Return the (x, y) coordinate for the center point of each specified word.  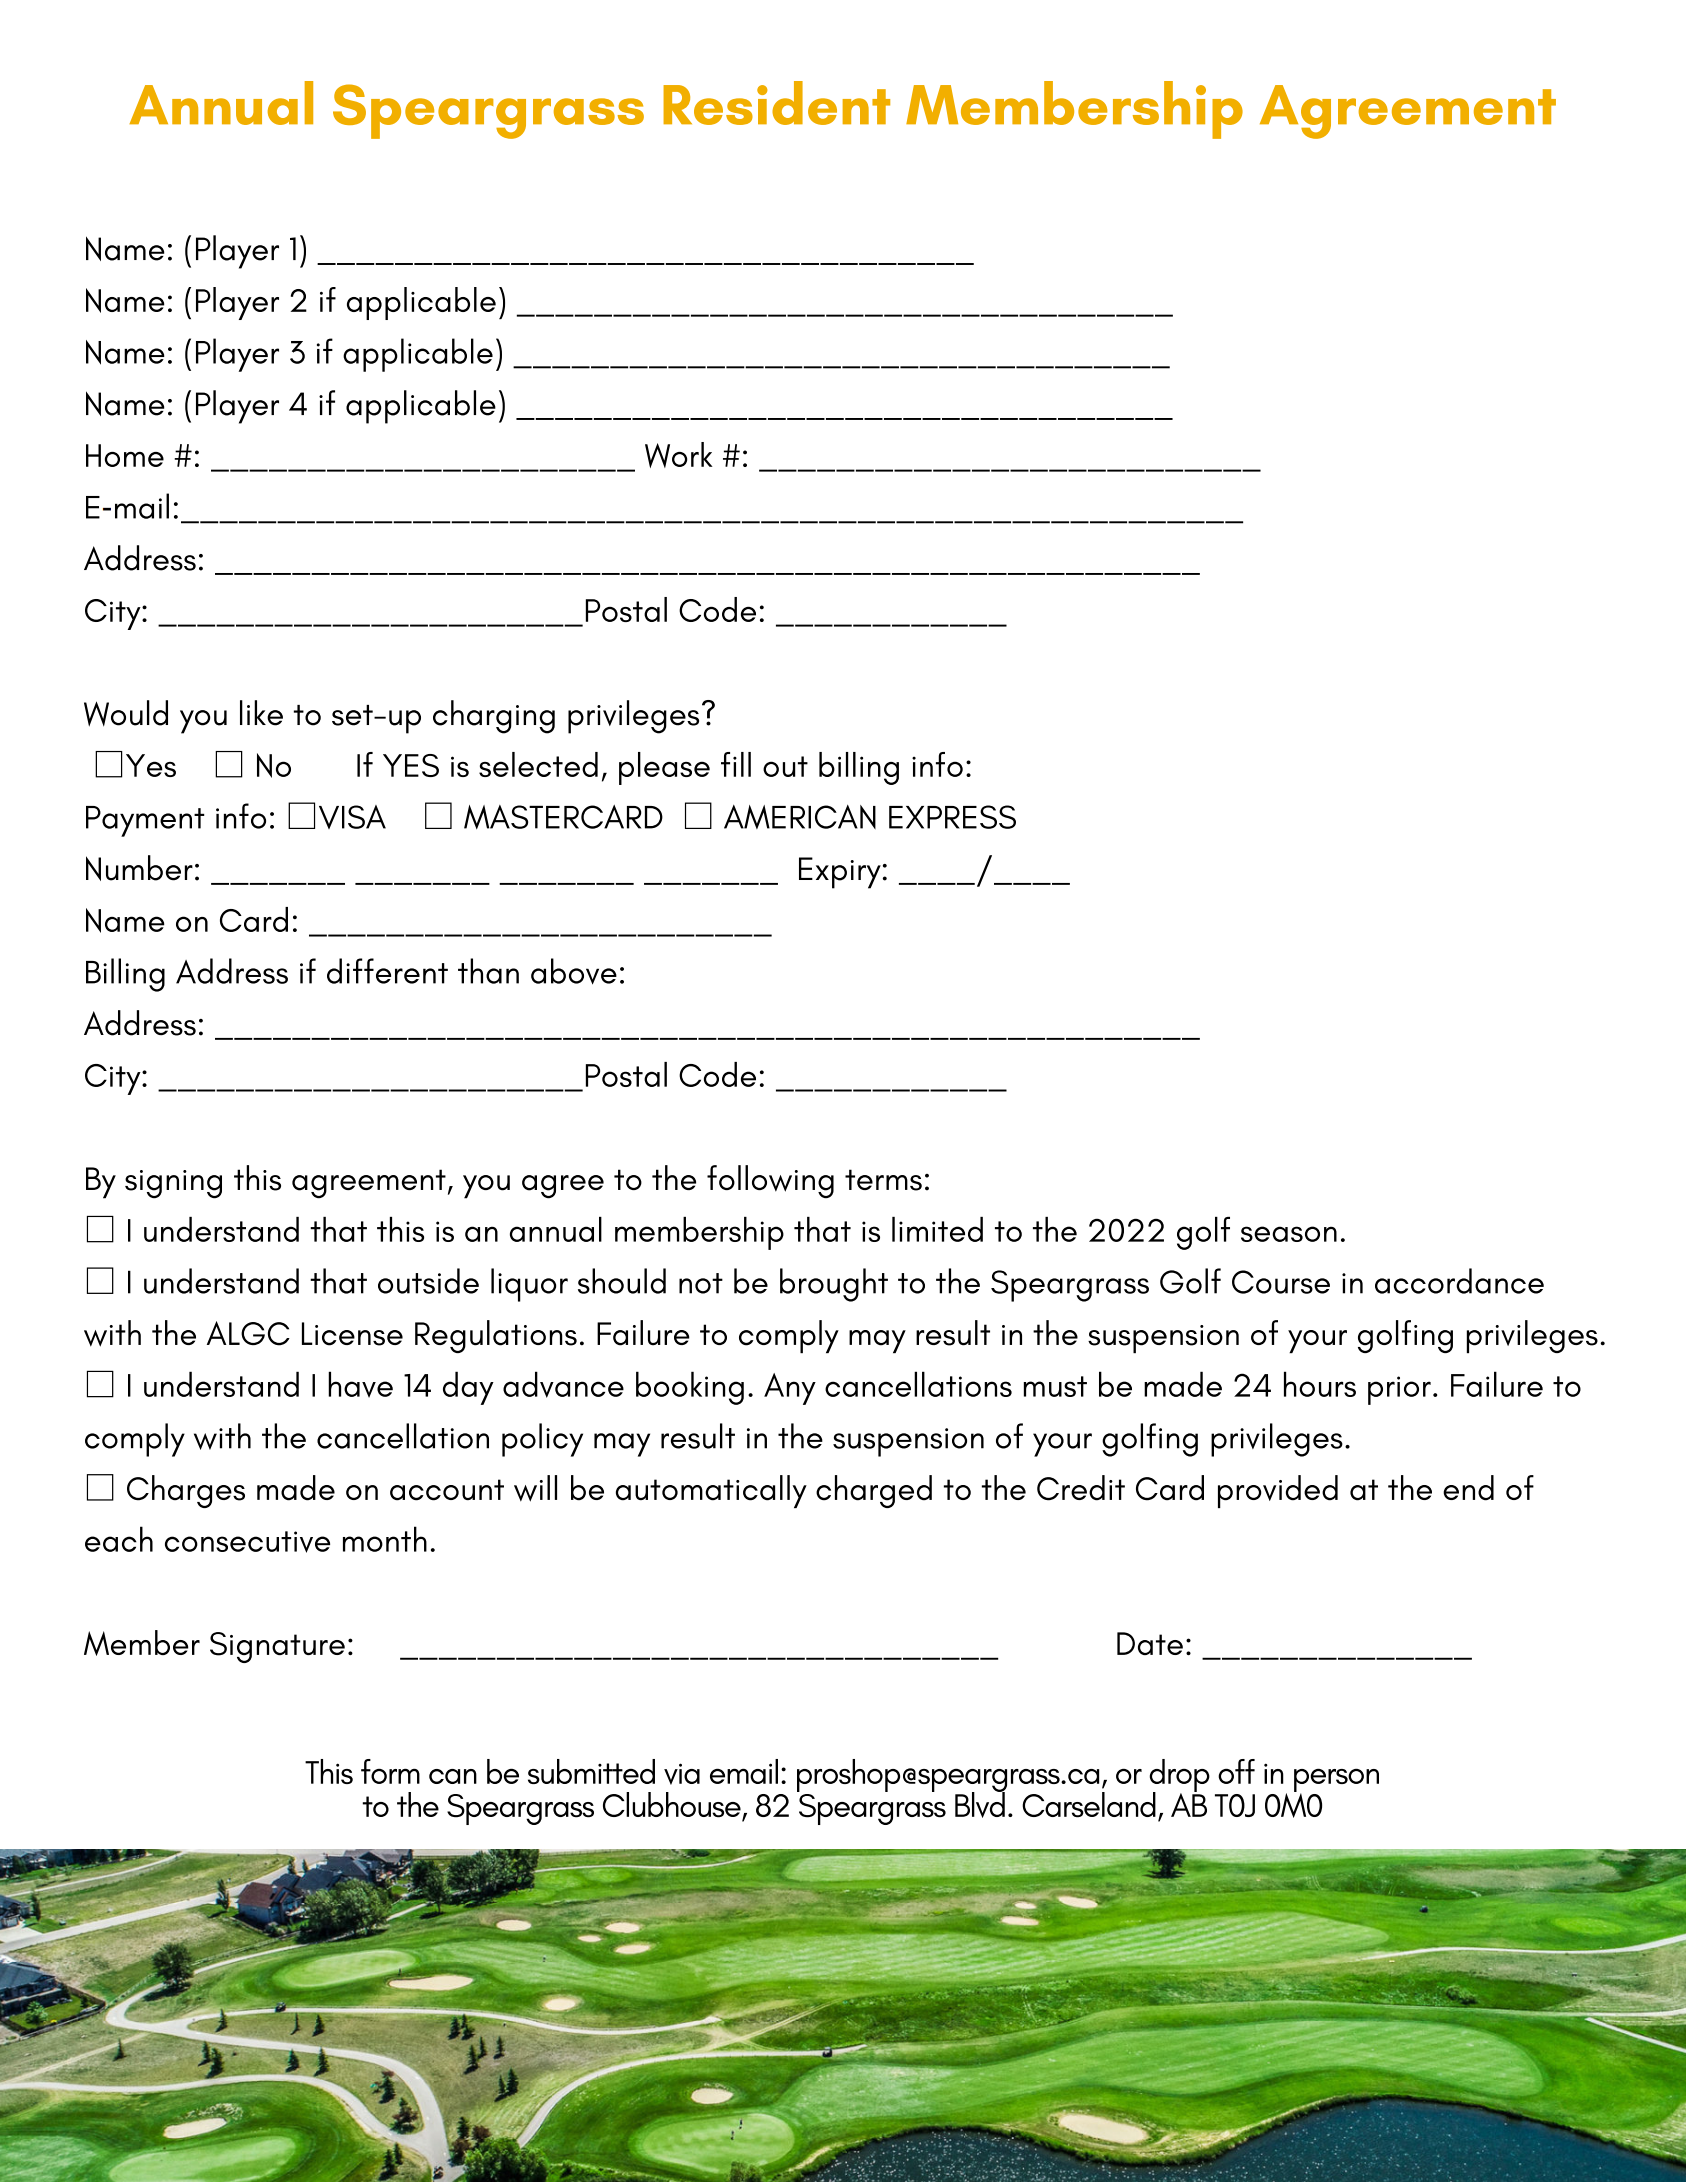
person (1336, 1781)
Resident (776, 103)
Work (679, 455)
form (390, 1771)
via (682, 1774)
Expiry (840, 873)
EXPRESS (952, 817)
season (1289, 1234)
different (387, 971)
